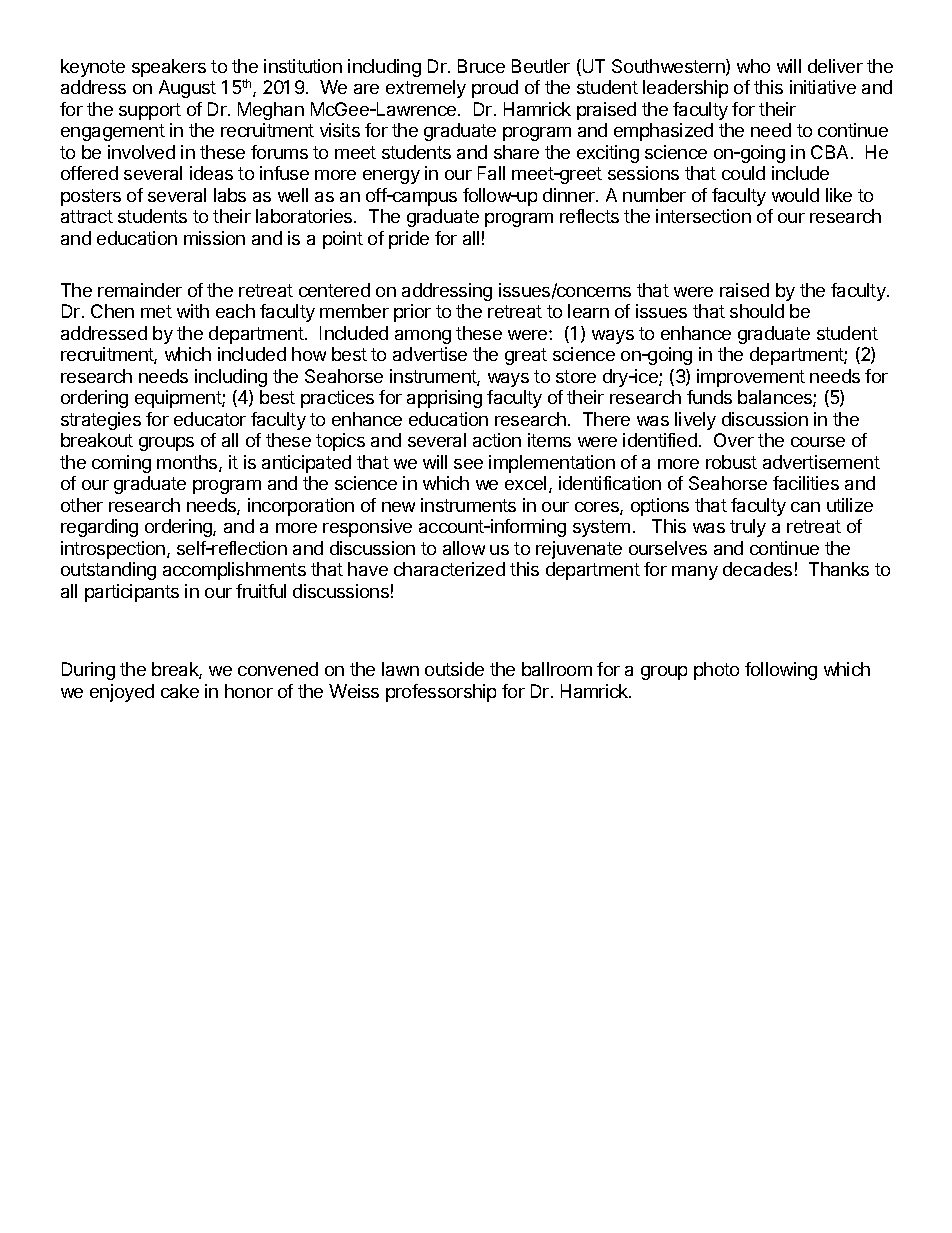  What do you see at coordinates (180, 691) in the document?
I see `cake` at bounding box center [180, 691].
